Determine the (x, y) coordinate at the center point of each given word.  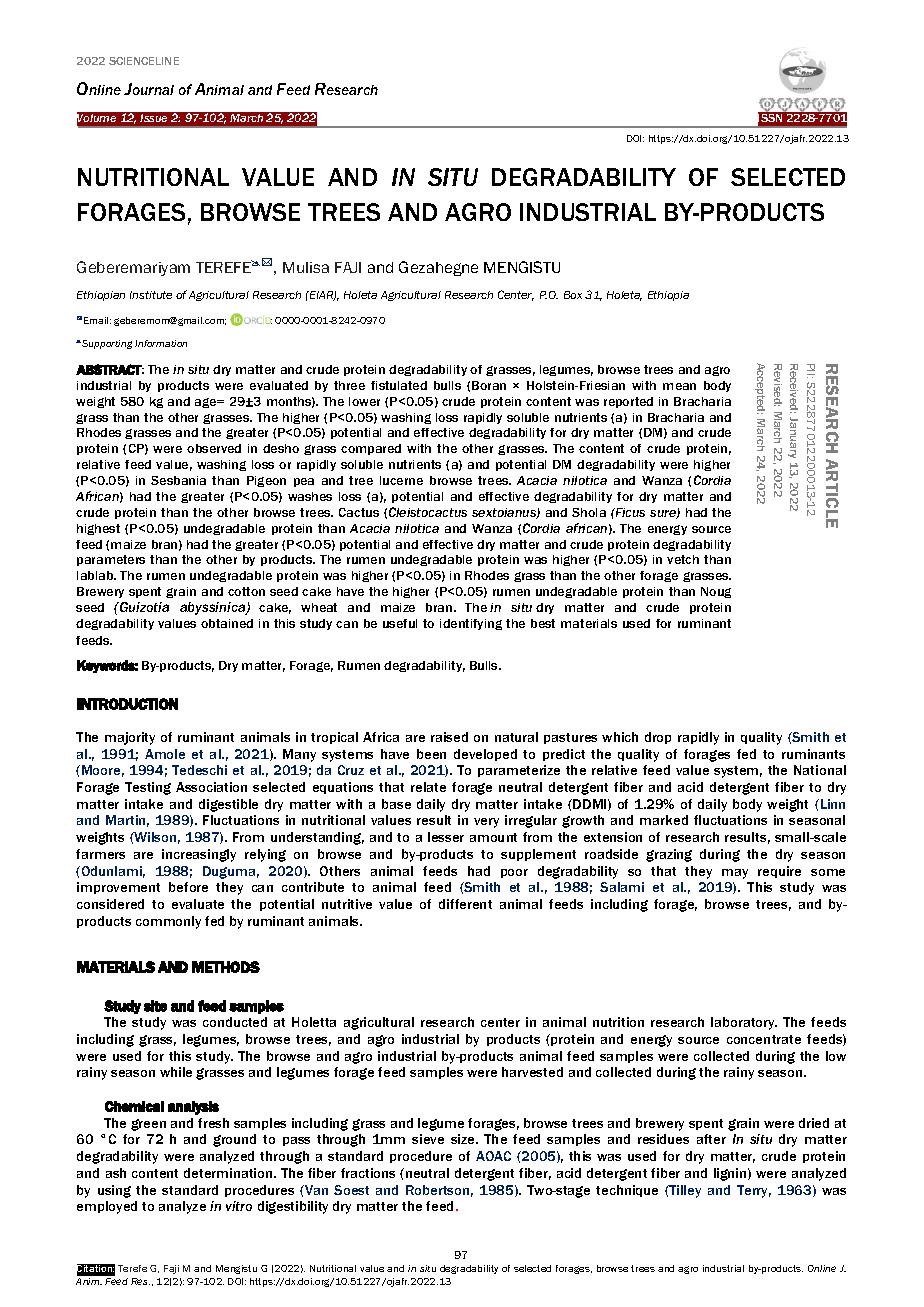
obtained (227, 623)
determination (229, 1173)
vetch (683, 559)
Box (573, 295)
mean (679, 386)
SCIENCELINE (144, 61)
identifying (471, 624)
